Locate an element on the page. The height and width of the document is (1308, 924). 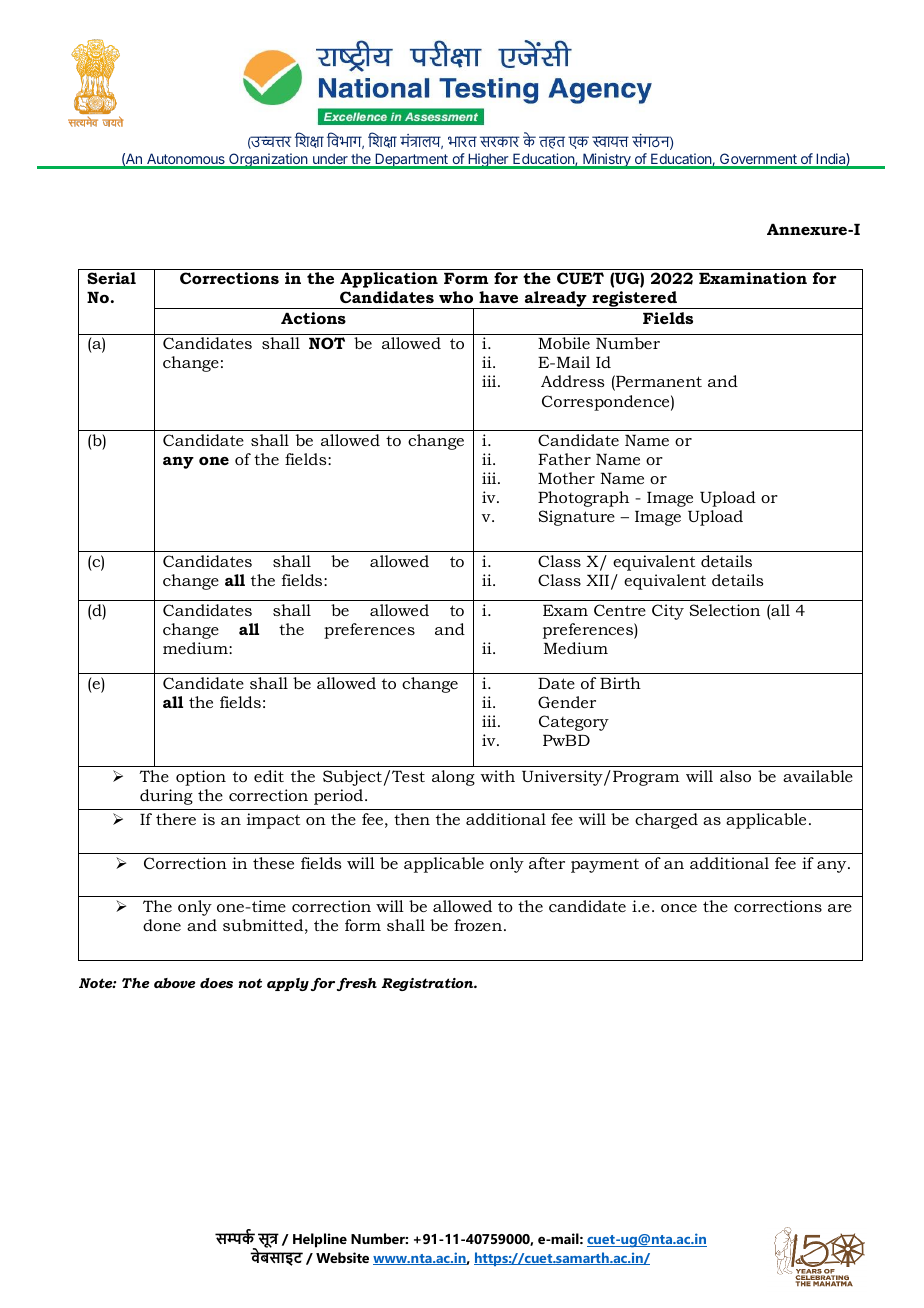
Website is located at coordinates (342, 1257).
